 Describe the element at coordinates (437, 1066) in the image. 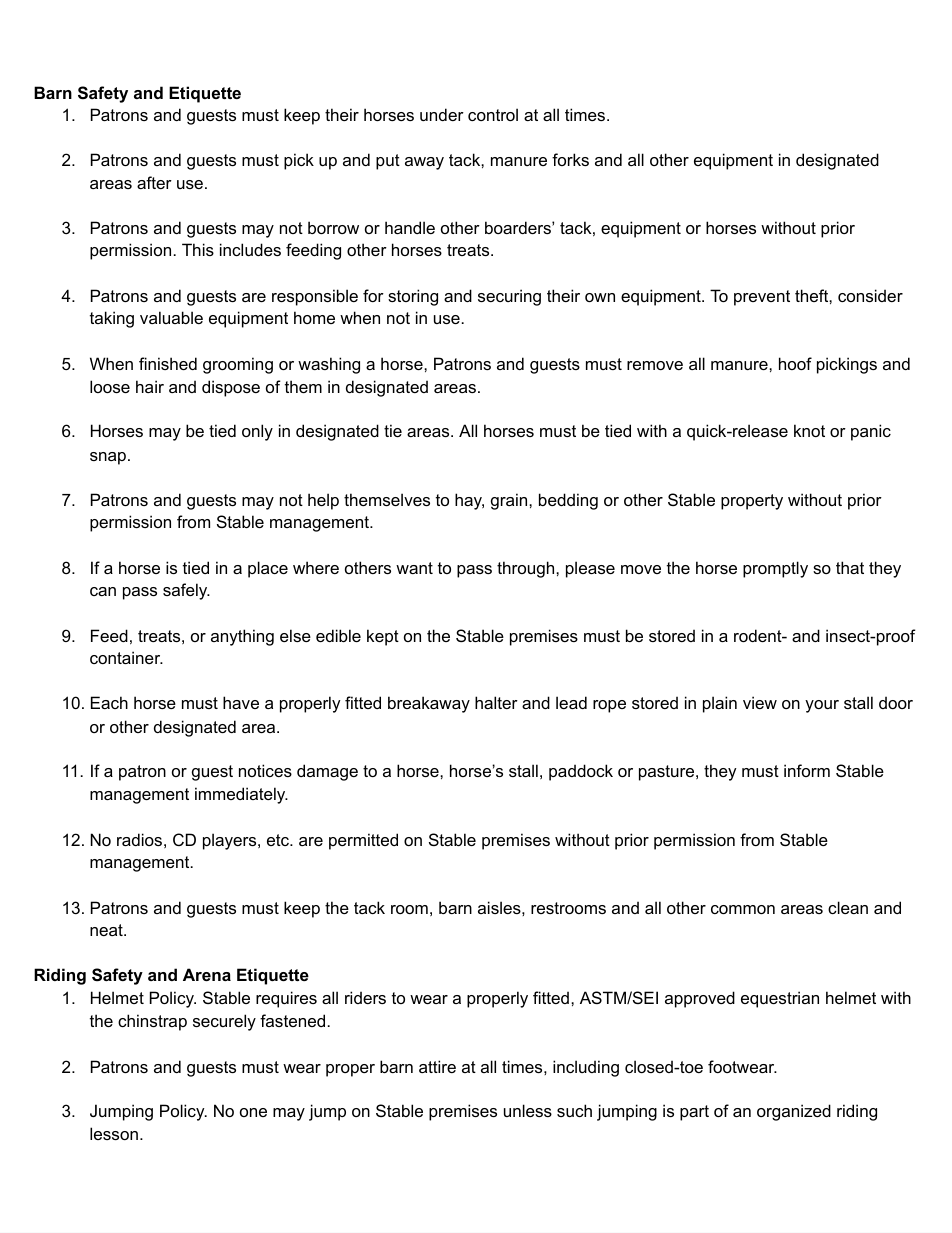

I see `attire` at that location.
